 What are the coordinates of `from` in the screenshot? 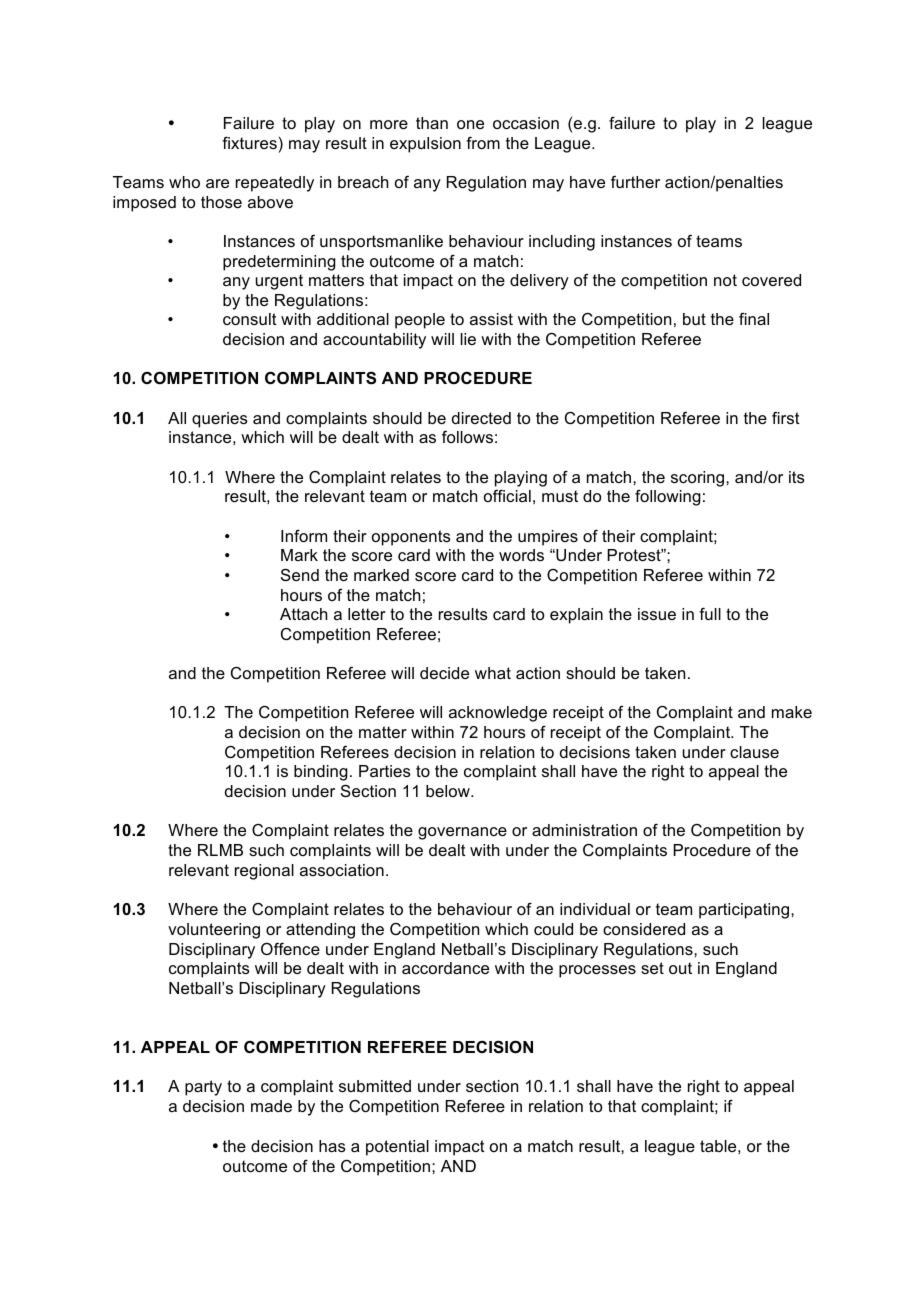 It's located at (483, 143).
